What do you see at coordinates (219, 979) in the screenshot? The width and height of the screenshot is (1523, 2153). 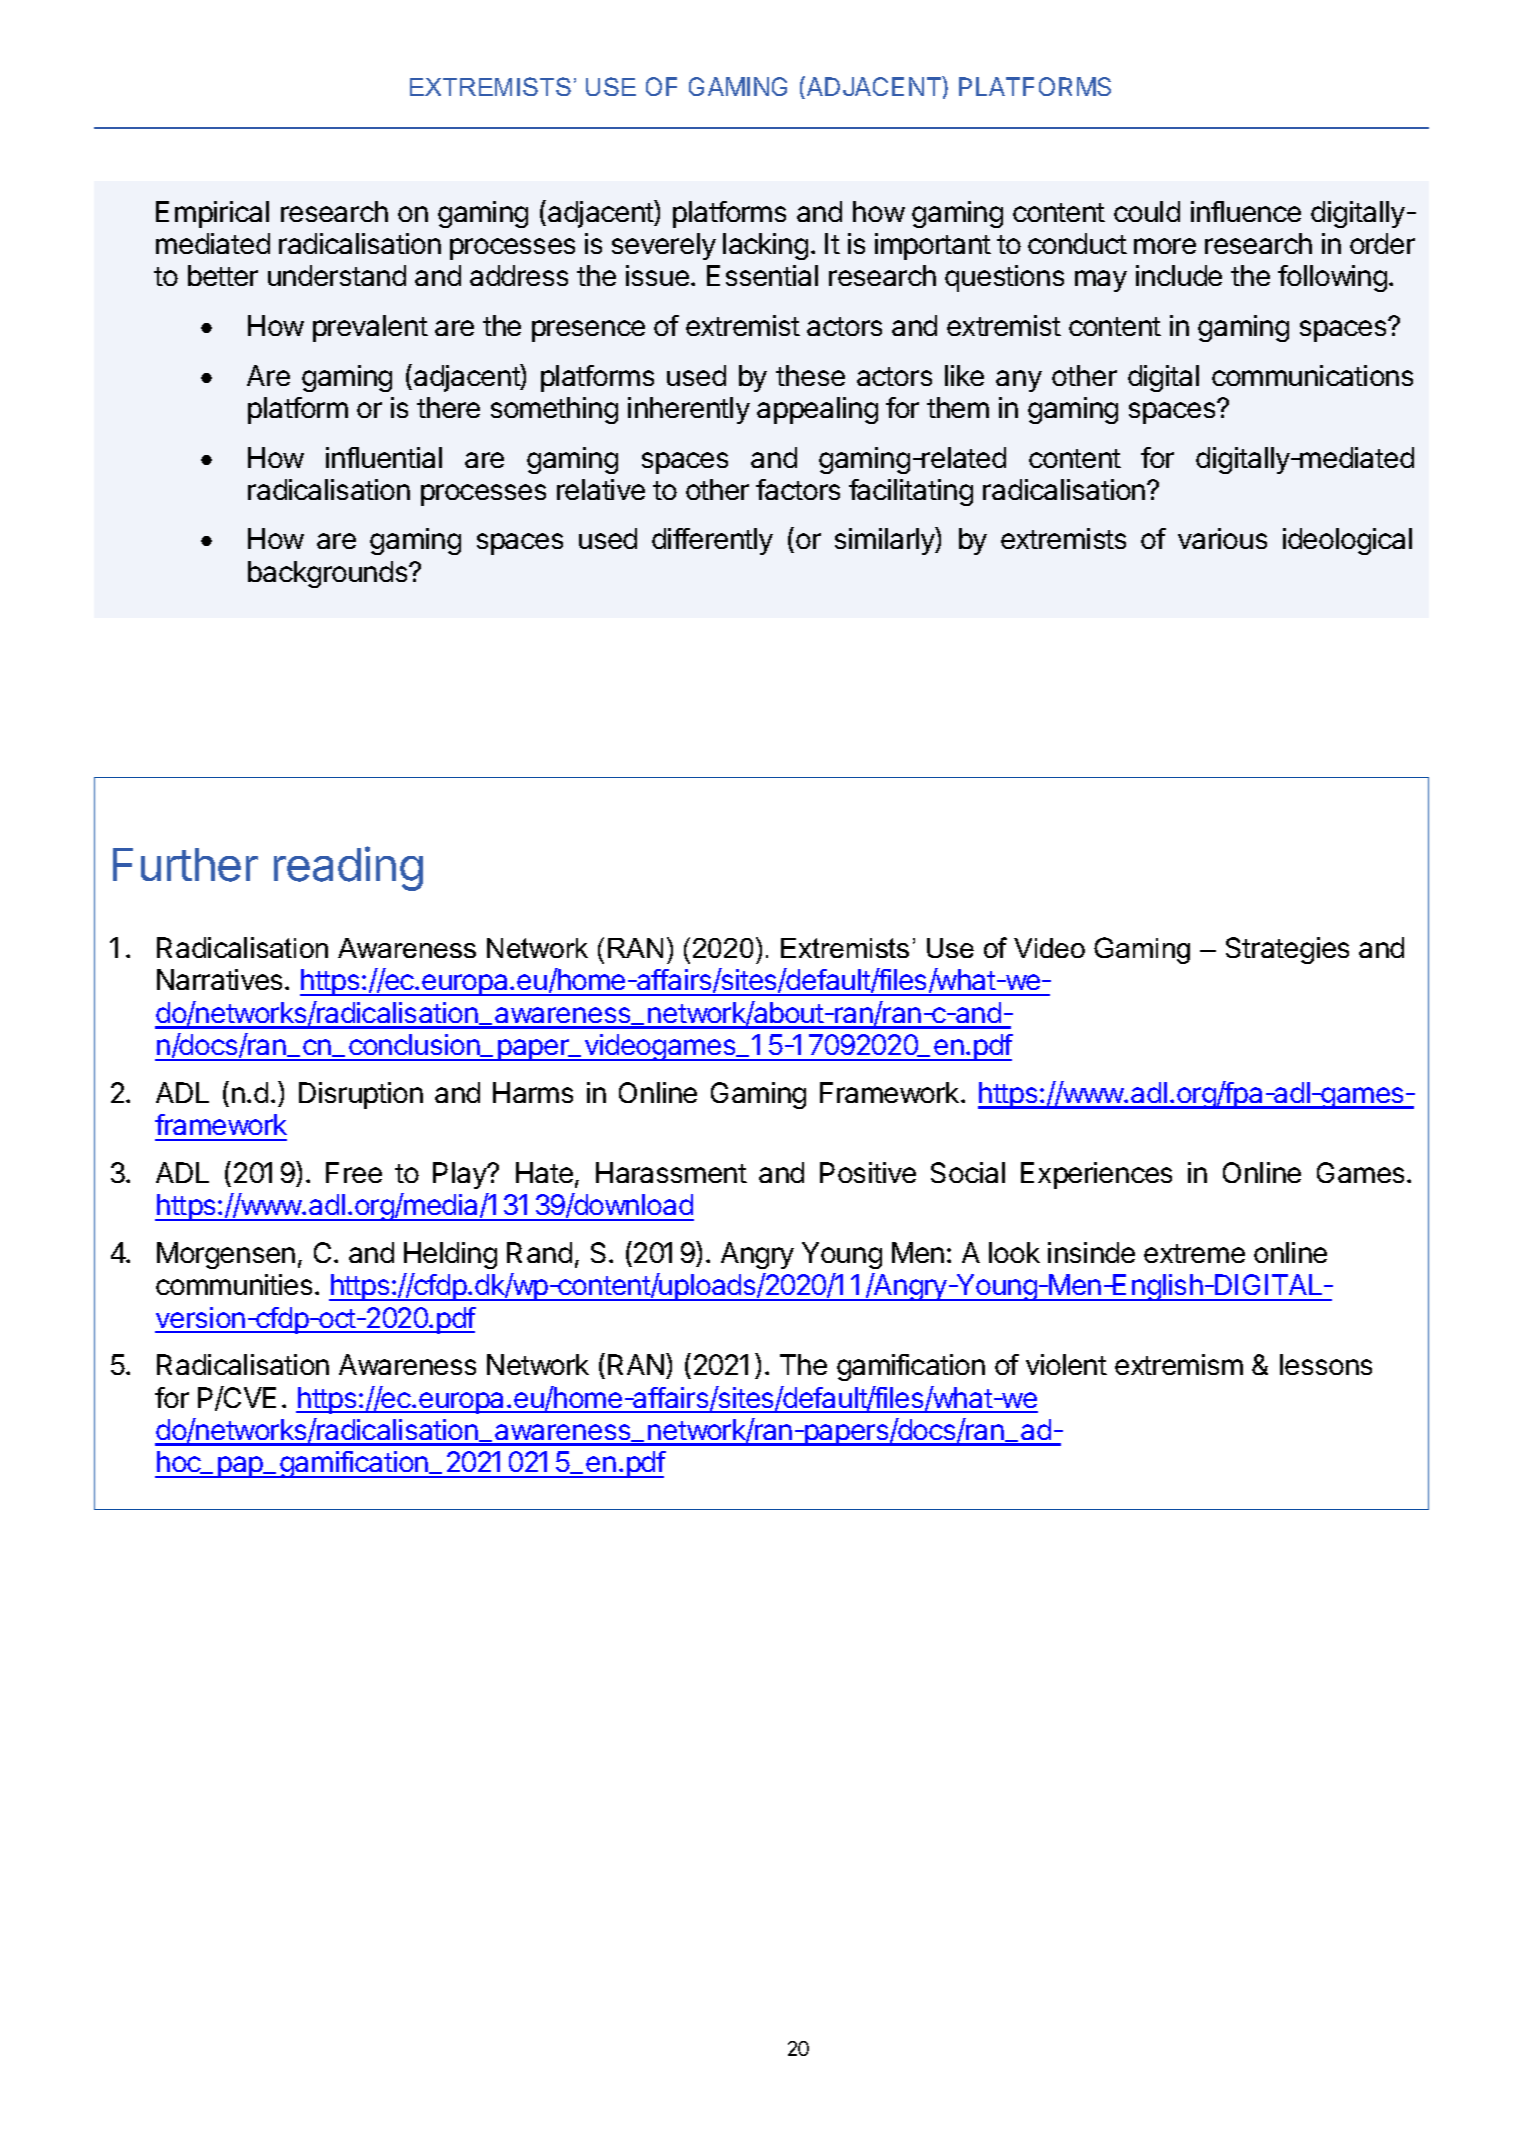 I see `Narratives` at bounding box center [219, 979].
